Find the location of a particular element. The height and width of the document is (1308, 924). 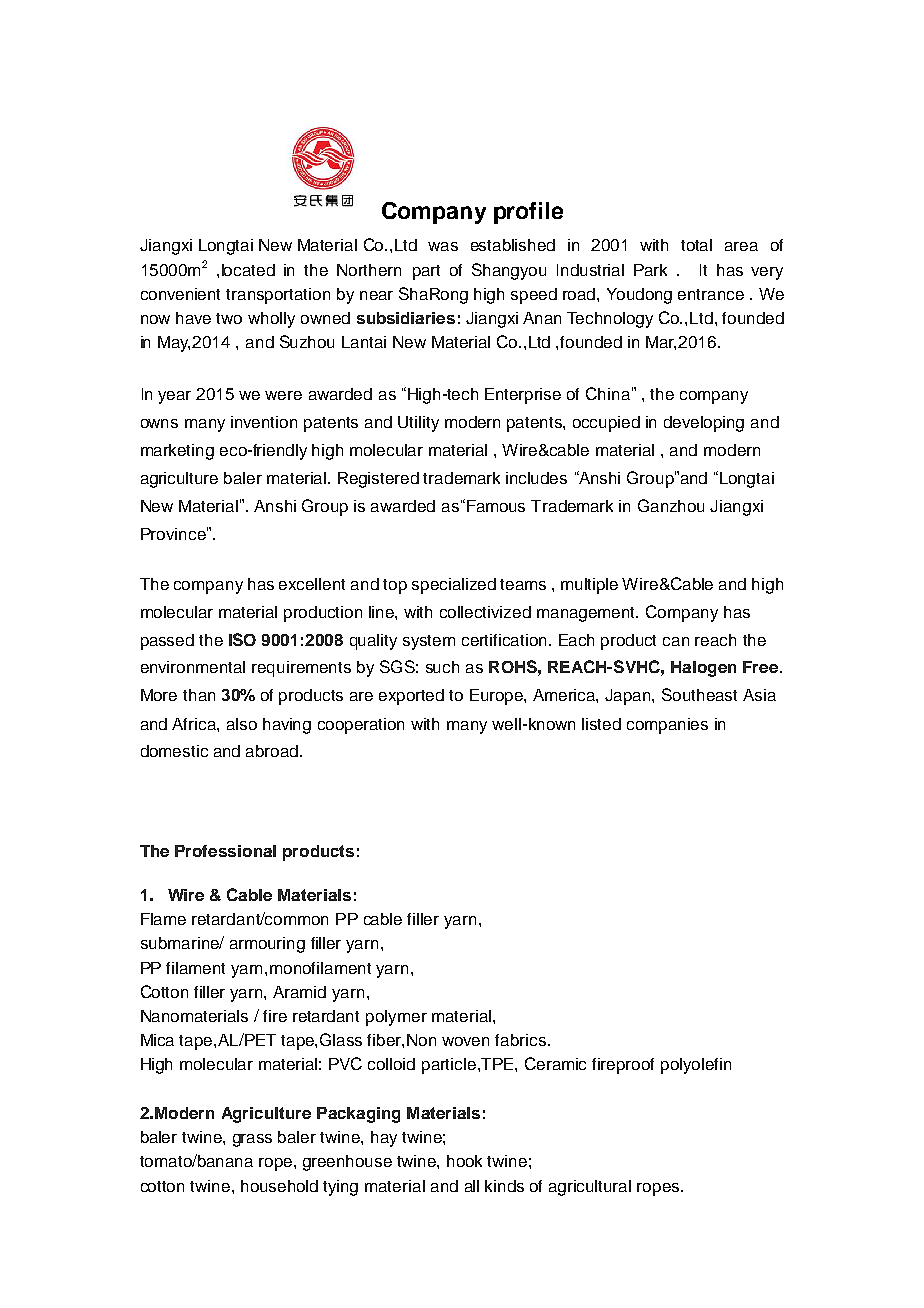

located is located at coordinates (248, 270).
